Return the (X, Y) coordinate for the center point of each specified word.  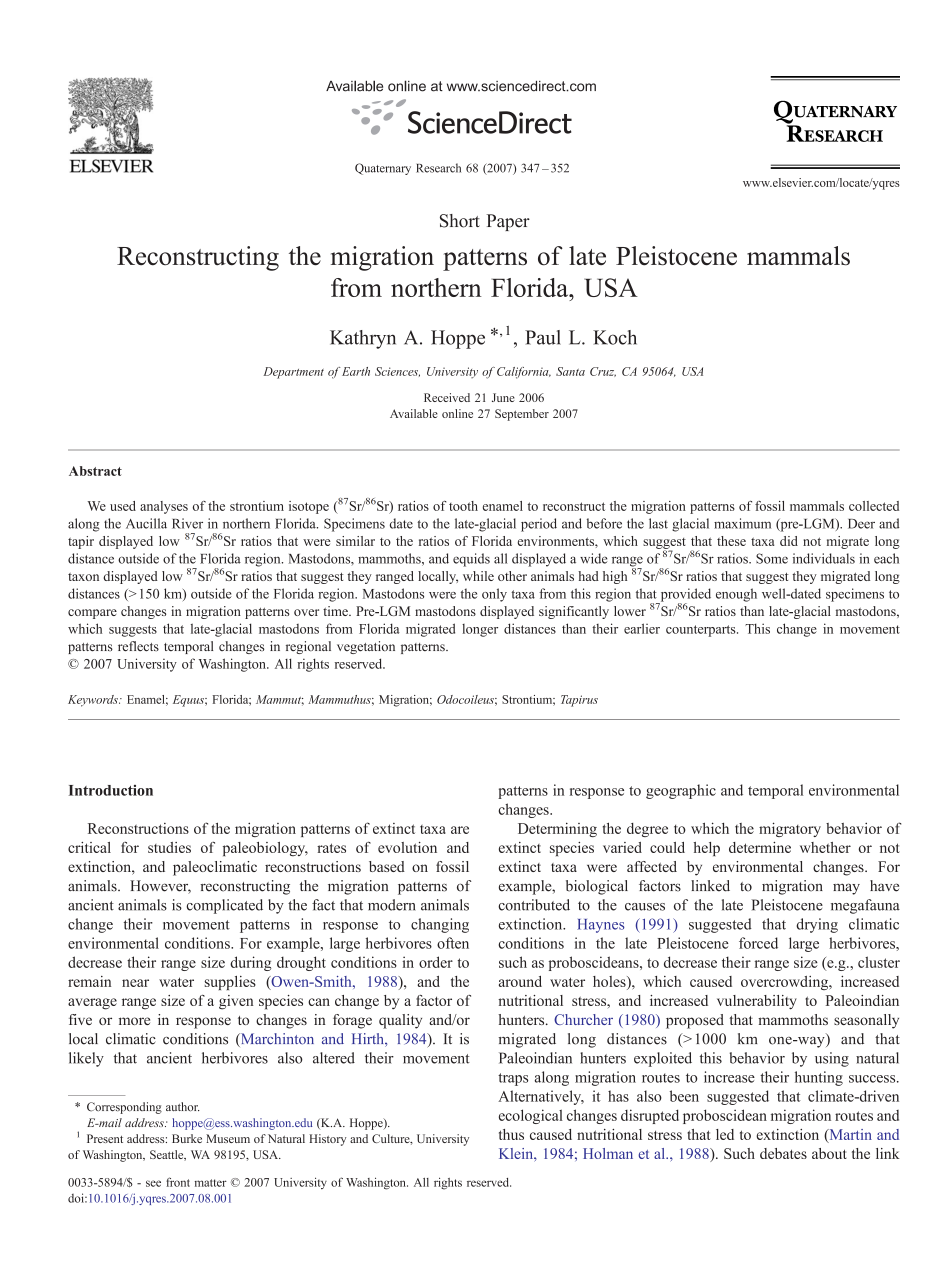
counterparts (702, 631)
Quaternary (383, 169)
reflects (138, 646)
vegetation (366, 647)
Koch (615, 337)
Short (460, 221)
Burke (187, 1138)
